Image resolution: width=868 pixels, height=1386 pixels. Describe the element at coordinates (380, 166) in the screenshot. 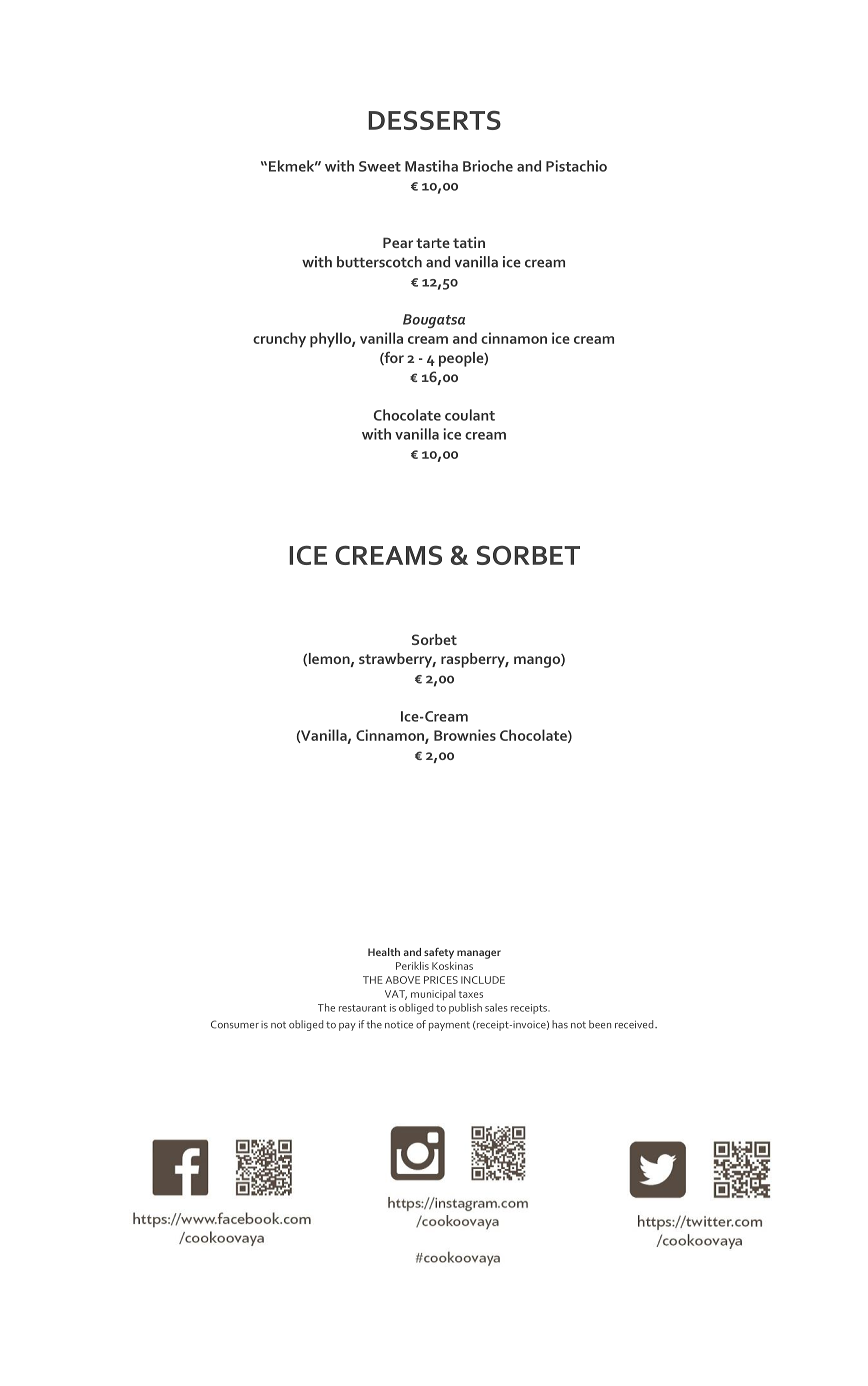

I see `Sweet` at that location.
